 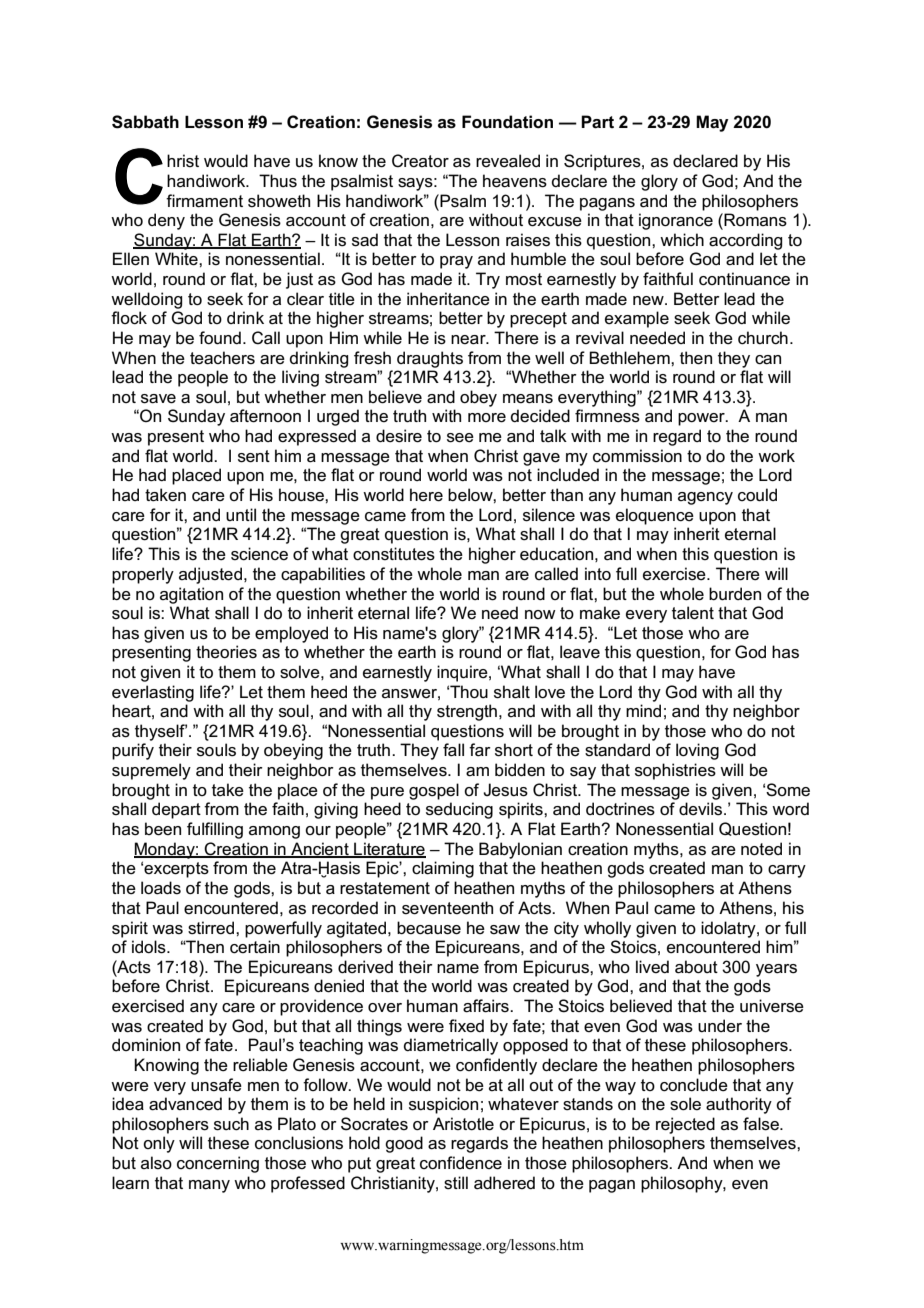 What do you see at coordinates (685, 1125) in the screenshot?
I see `rejected` at bounding box center [685, 1125].
